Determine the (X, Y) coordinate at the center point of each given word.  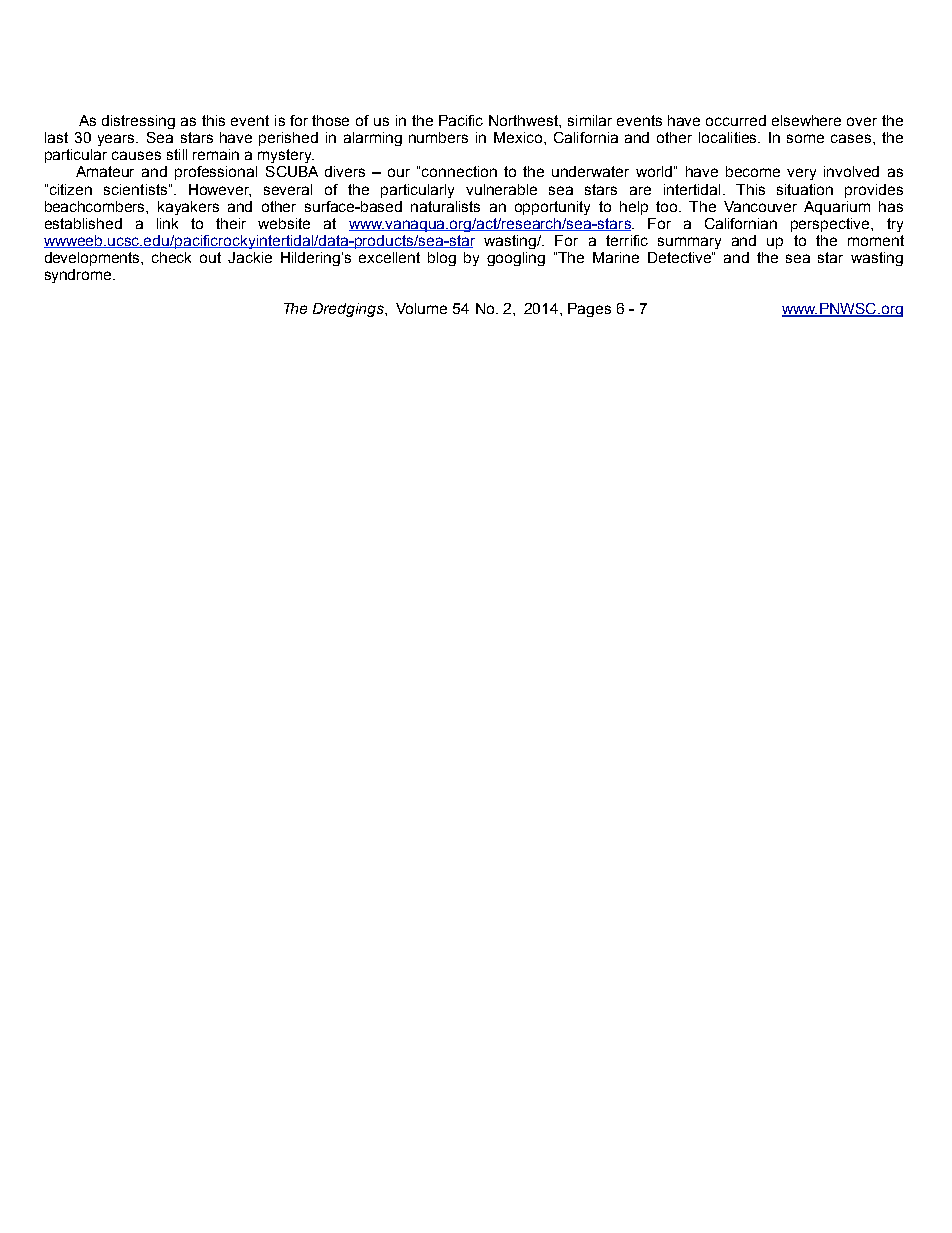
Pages (589, 310)
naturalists (445, 206)
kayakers (188, 208)
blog (442, 259)
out (210, 257)
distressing (138, 122)
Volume (421, 308)
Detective (680, 257)
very (801, 174)
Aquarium (837, 208)
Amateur (105, 171)
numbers (438, 137)
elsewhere (806, 120)
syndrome (79, 276)
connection (459, 171)
